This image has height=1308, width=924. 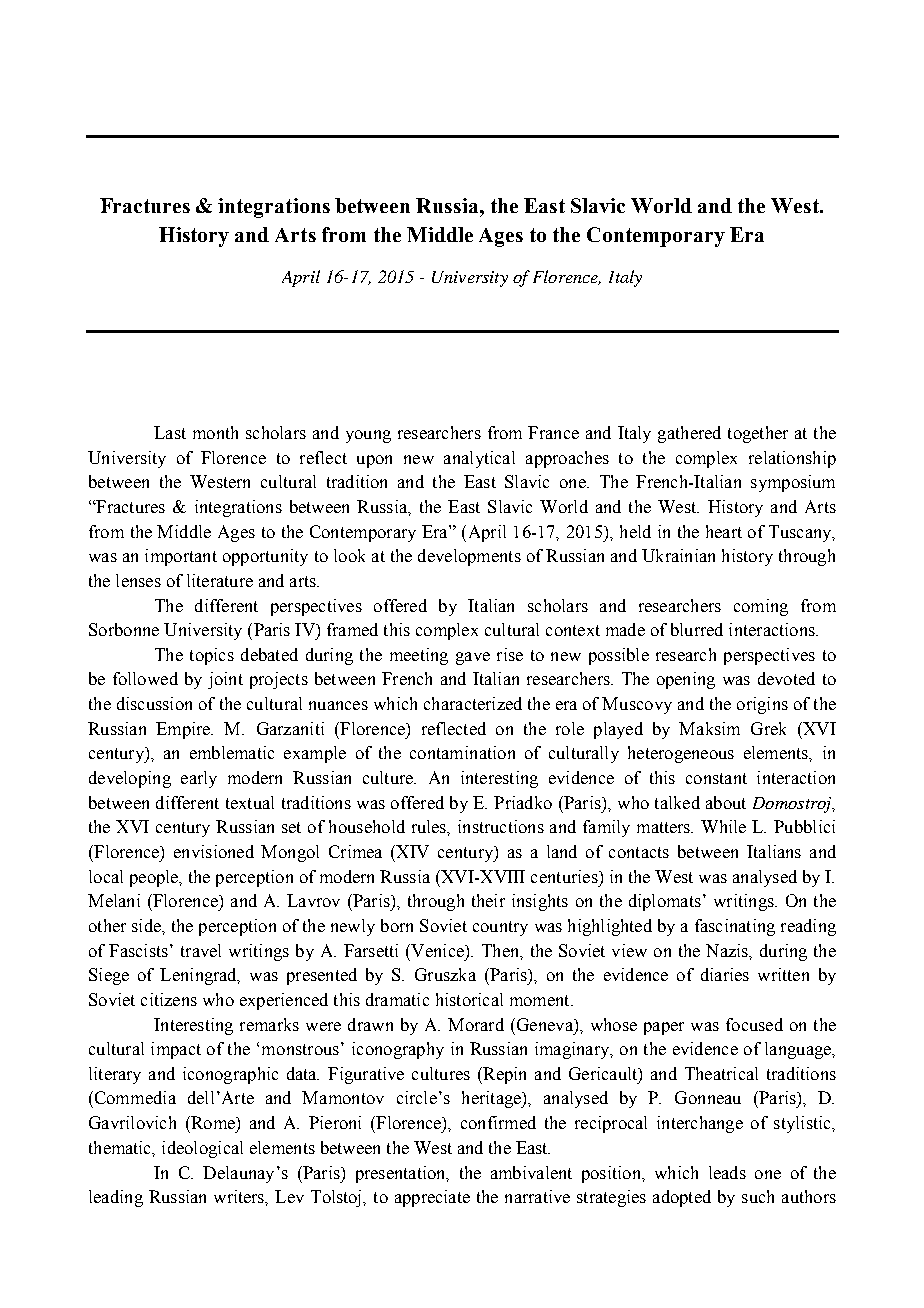 What do you see at coordinates (202, 1149) in the image?
I see `ideological` at bounding box center [202, 1149].
